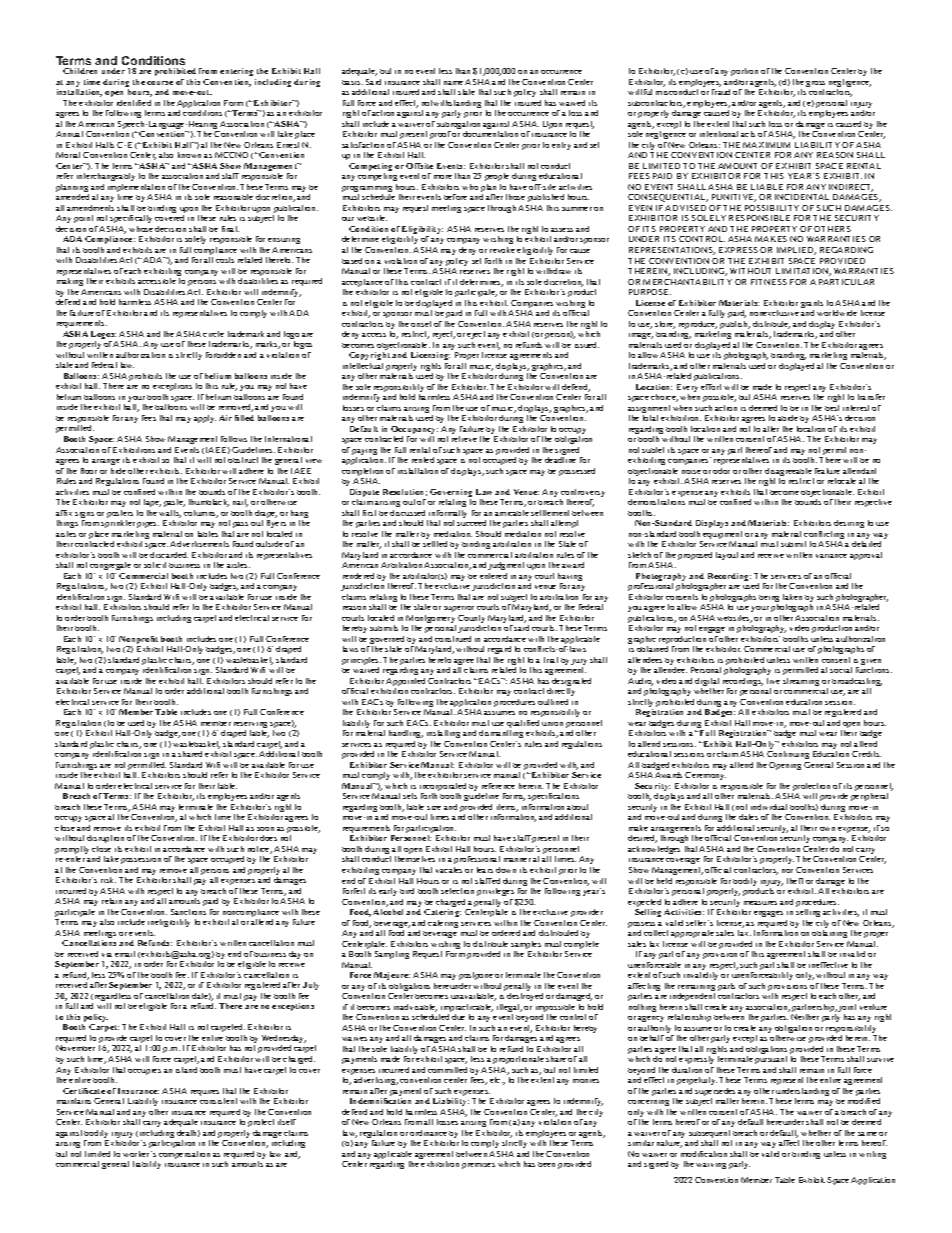 This screenshot has width=952, height=1233. What do you see at coordinates (471, 620) in the screenshot?
I see `County` at bounding box center [471, 620].
